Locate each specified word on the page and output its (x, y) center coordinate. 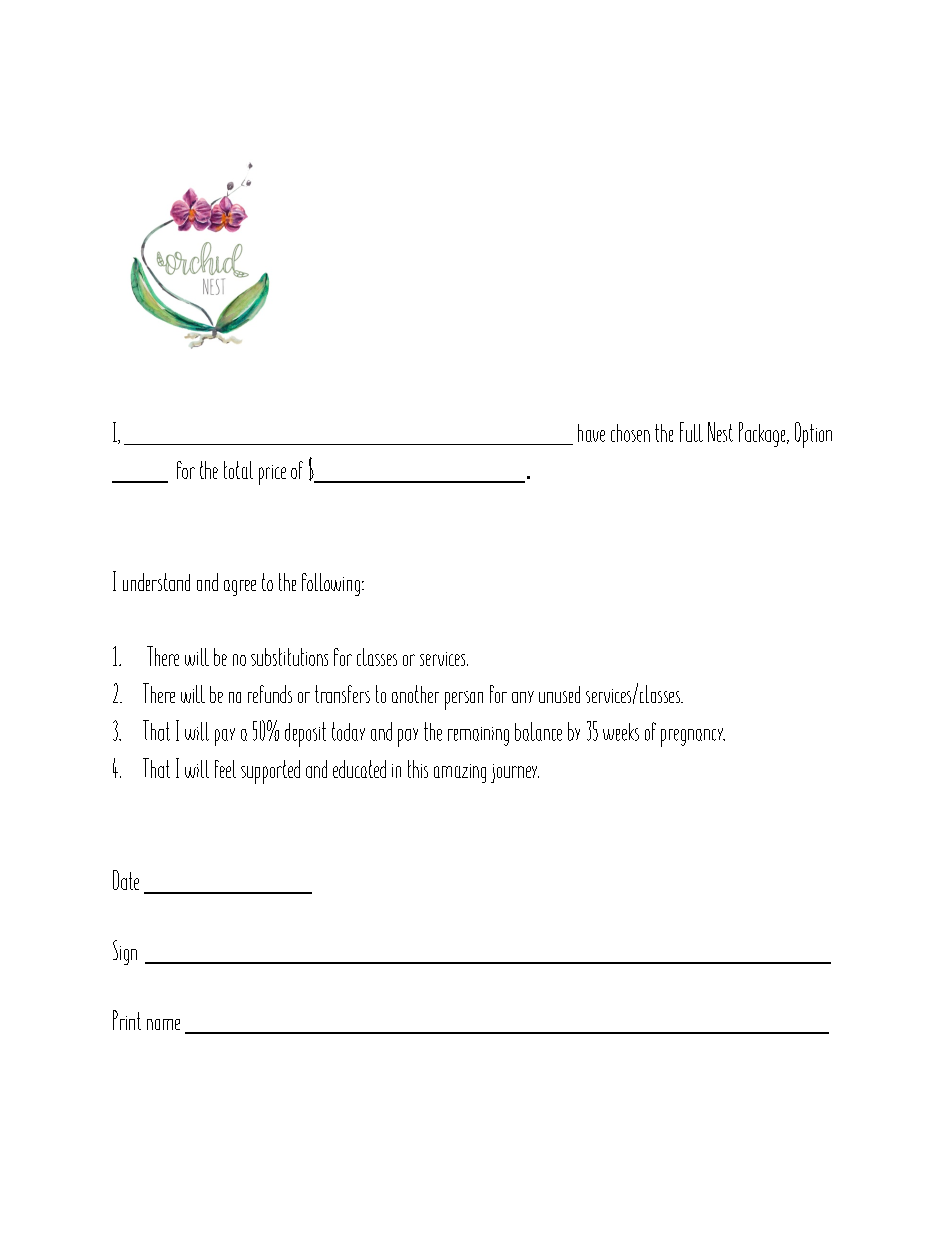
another (415, 694)
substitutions (289, 657)
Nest (720, 432)
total (238, 470)
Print (127, 1020)
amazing (460, 773)
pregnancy (693, 737)
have (591, 433)
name (163, 1024)
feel (225, 769)
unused (559, 694)
